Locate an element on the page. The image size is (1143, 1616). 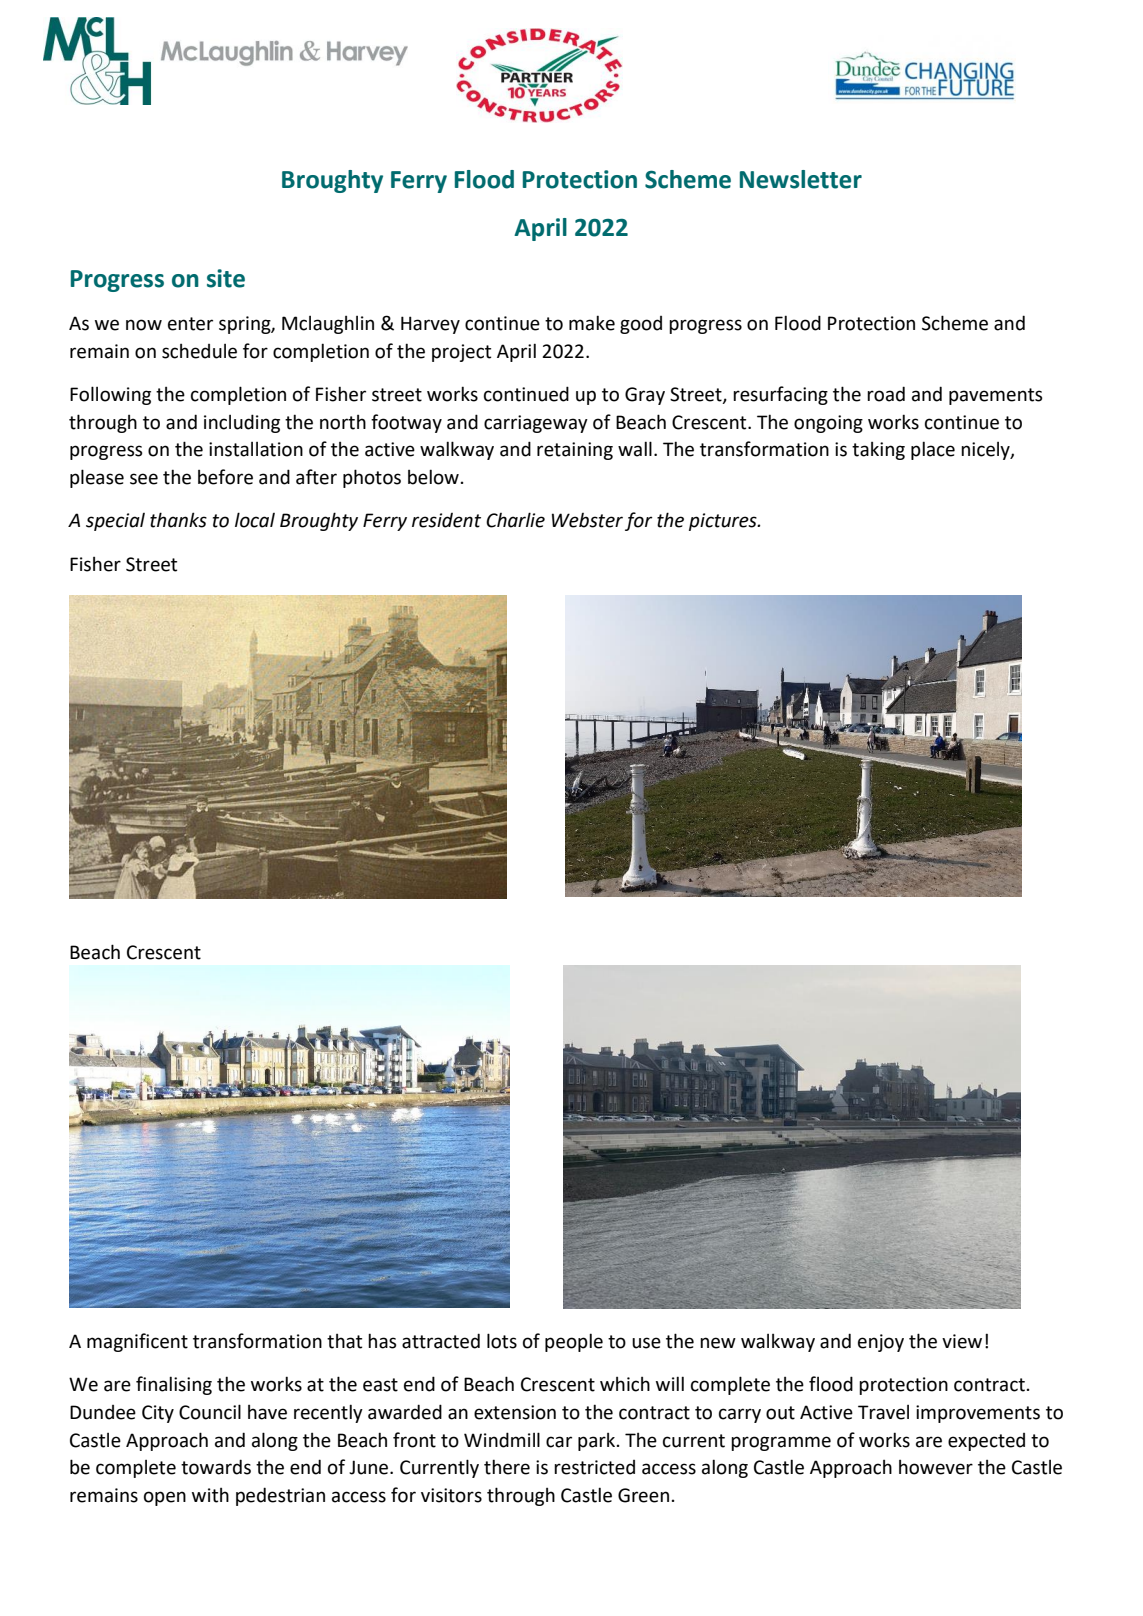
Charlie is located at coordinates (515, 520).
